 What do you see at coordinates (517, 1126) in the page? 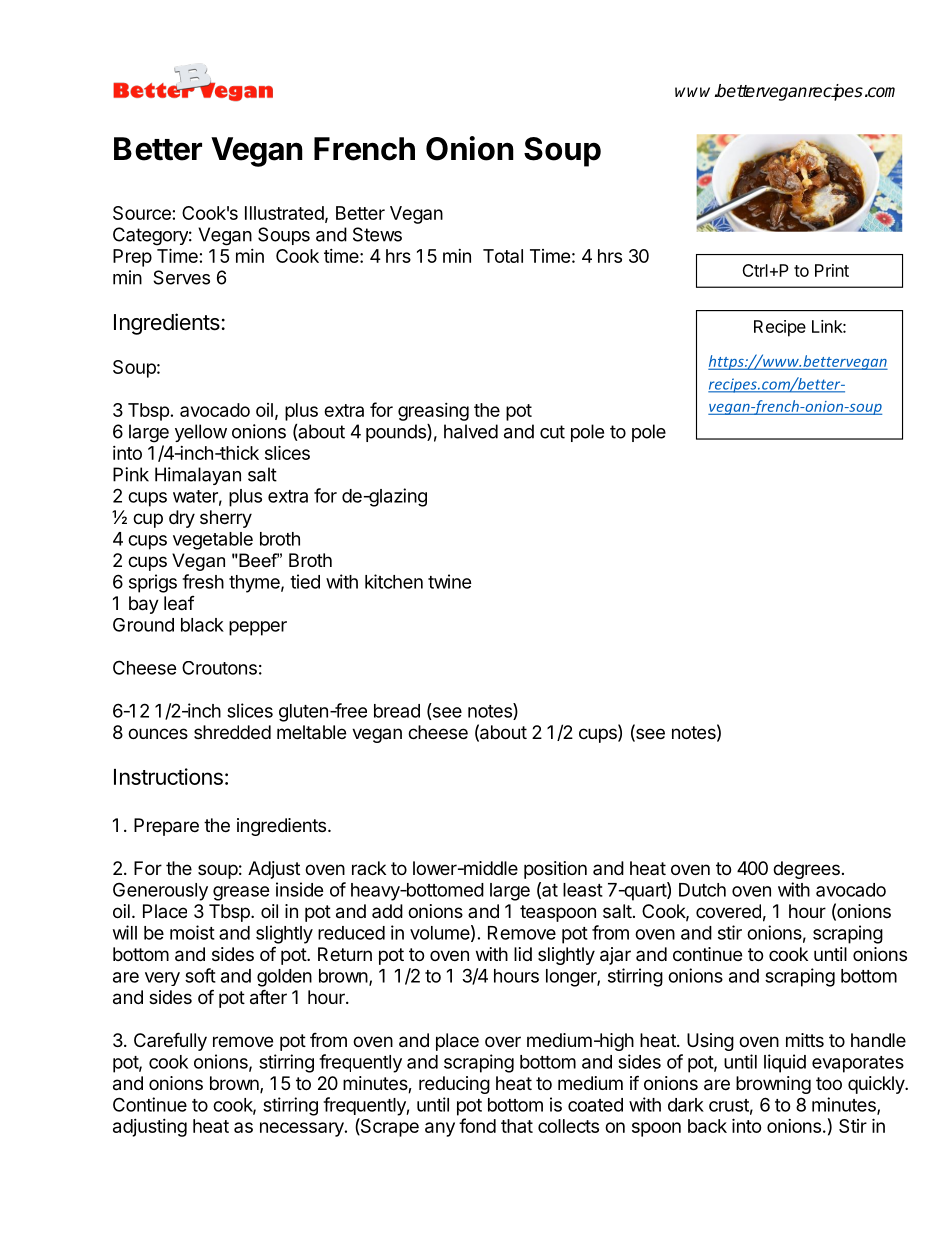
I see `that` at bounding box center [517, 1126].
